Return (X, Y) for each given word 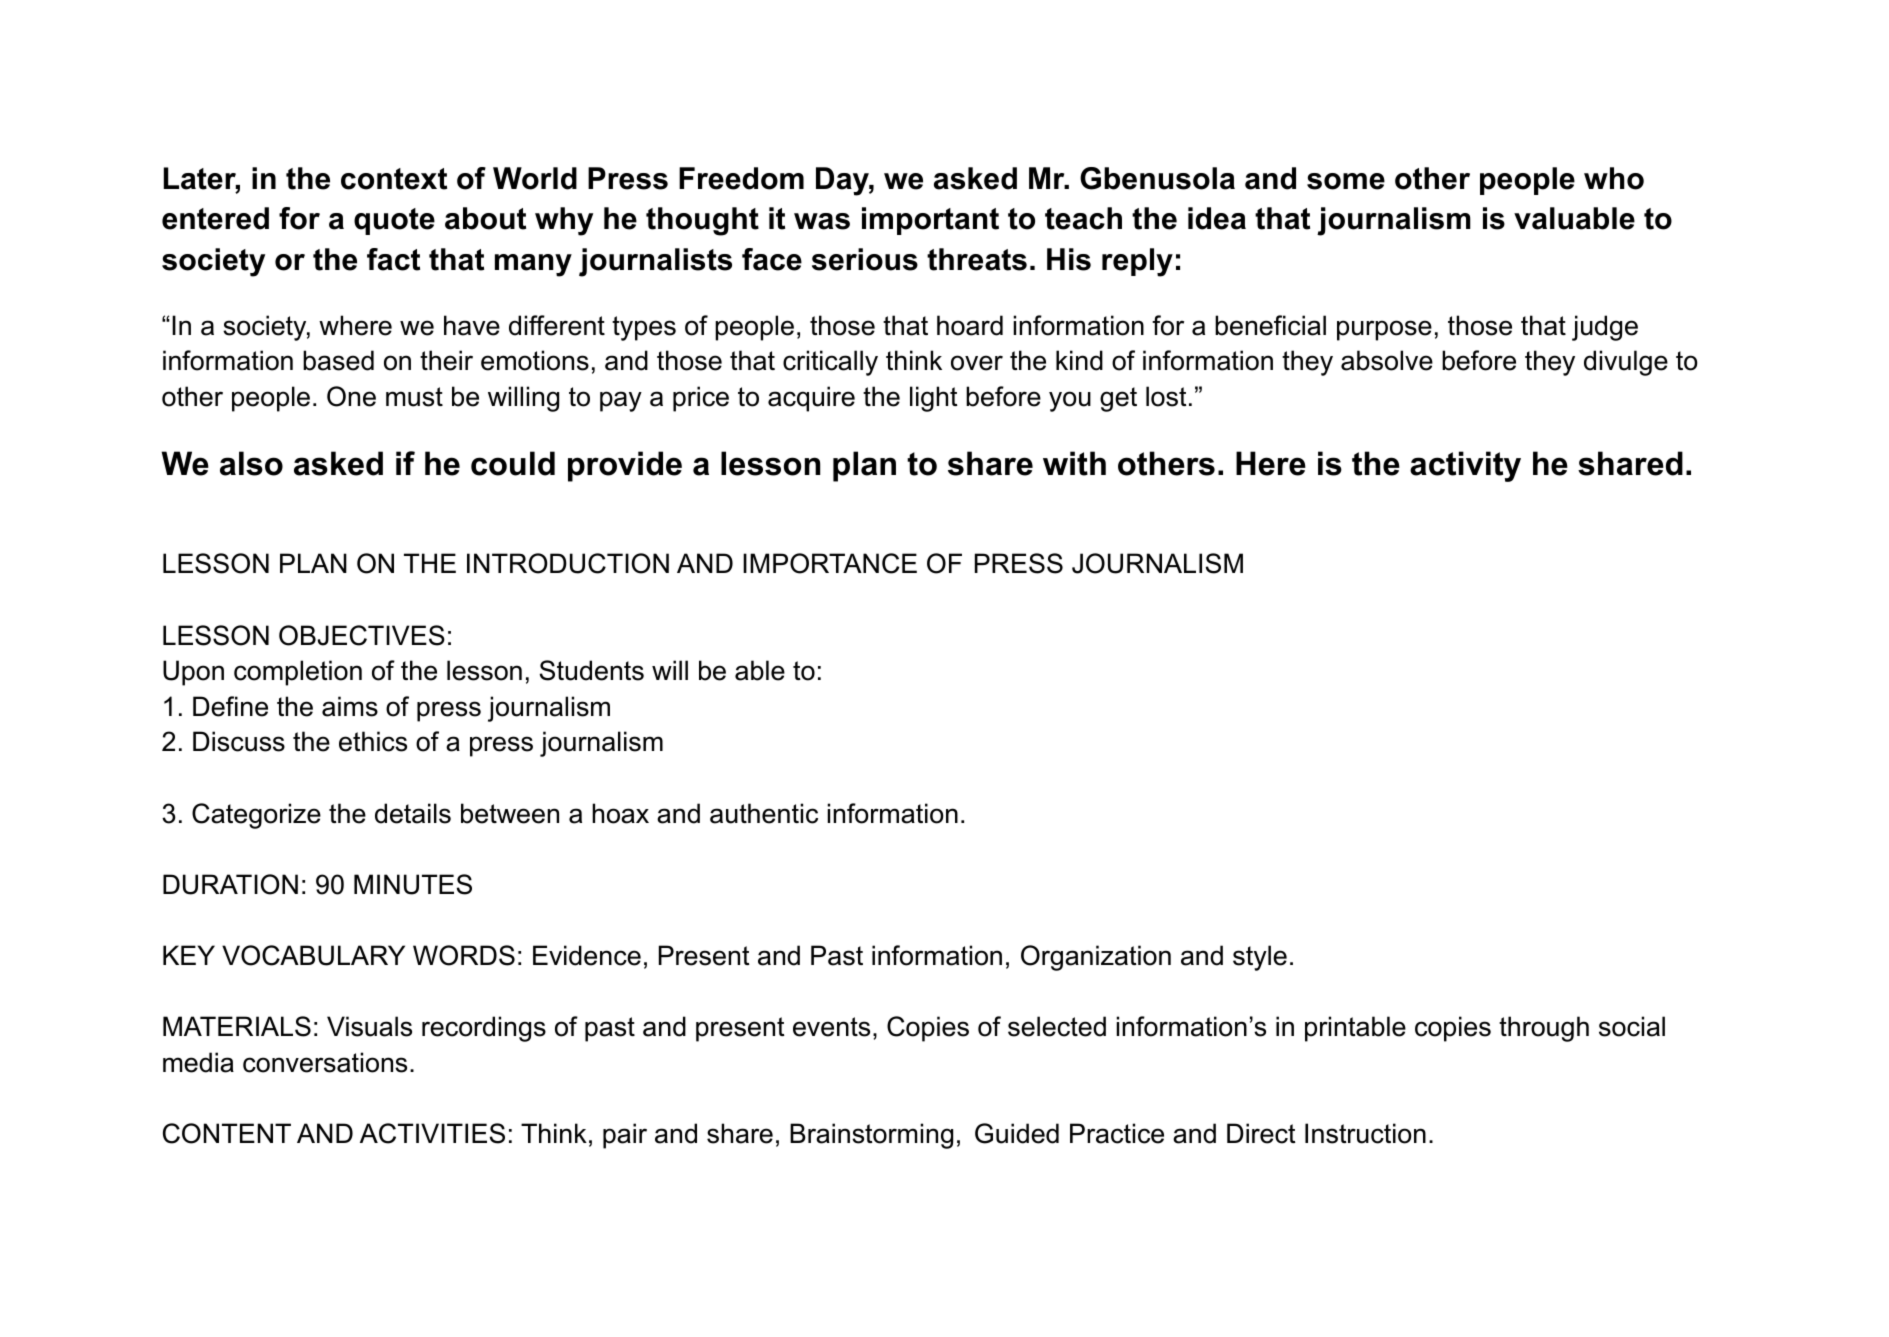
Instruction (1365, 1133)
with (1074, 463)
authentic (764, 813)
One (351, 396)
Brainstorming (871, 1136)
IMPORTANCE (830, 563)
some (1346, 181)
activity (1465, 466)
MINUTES (413, 884)
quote (394, 221)
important (930, 221)
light (934, 399)
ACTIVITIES (432, 1133)
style (1260, 958)
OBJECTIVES (362, 635)
